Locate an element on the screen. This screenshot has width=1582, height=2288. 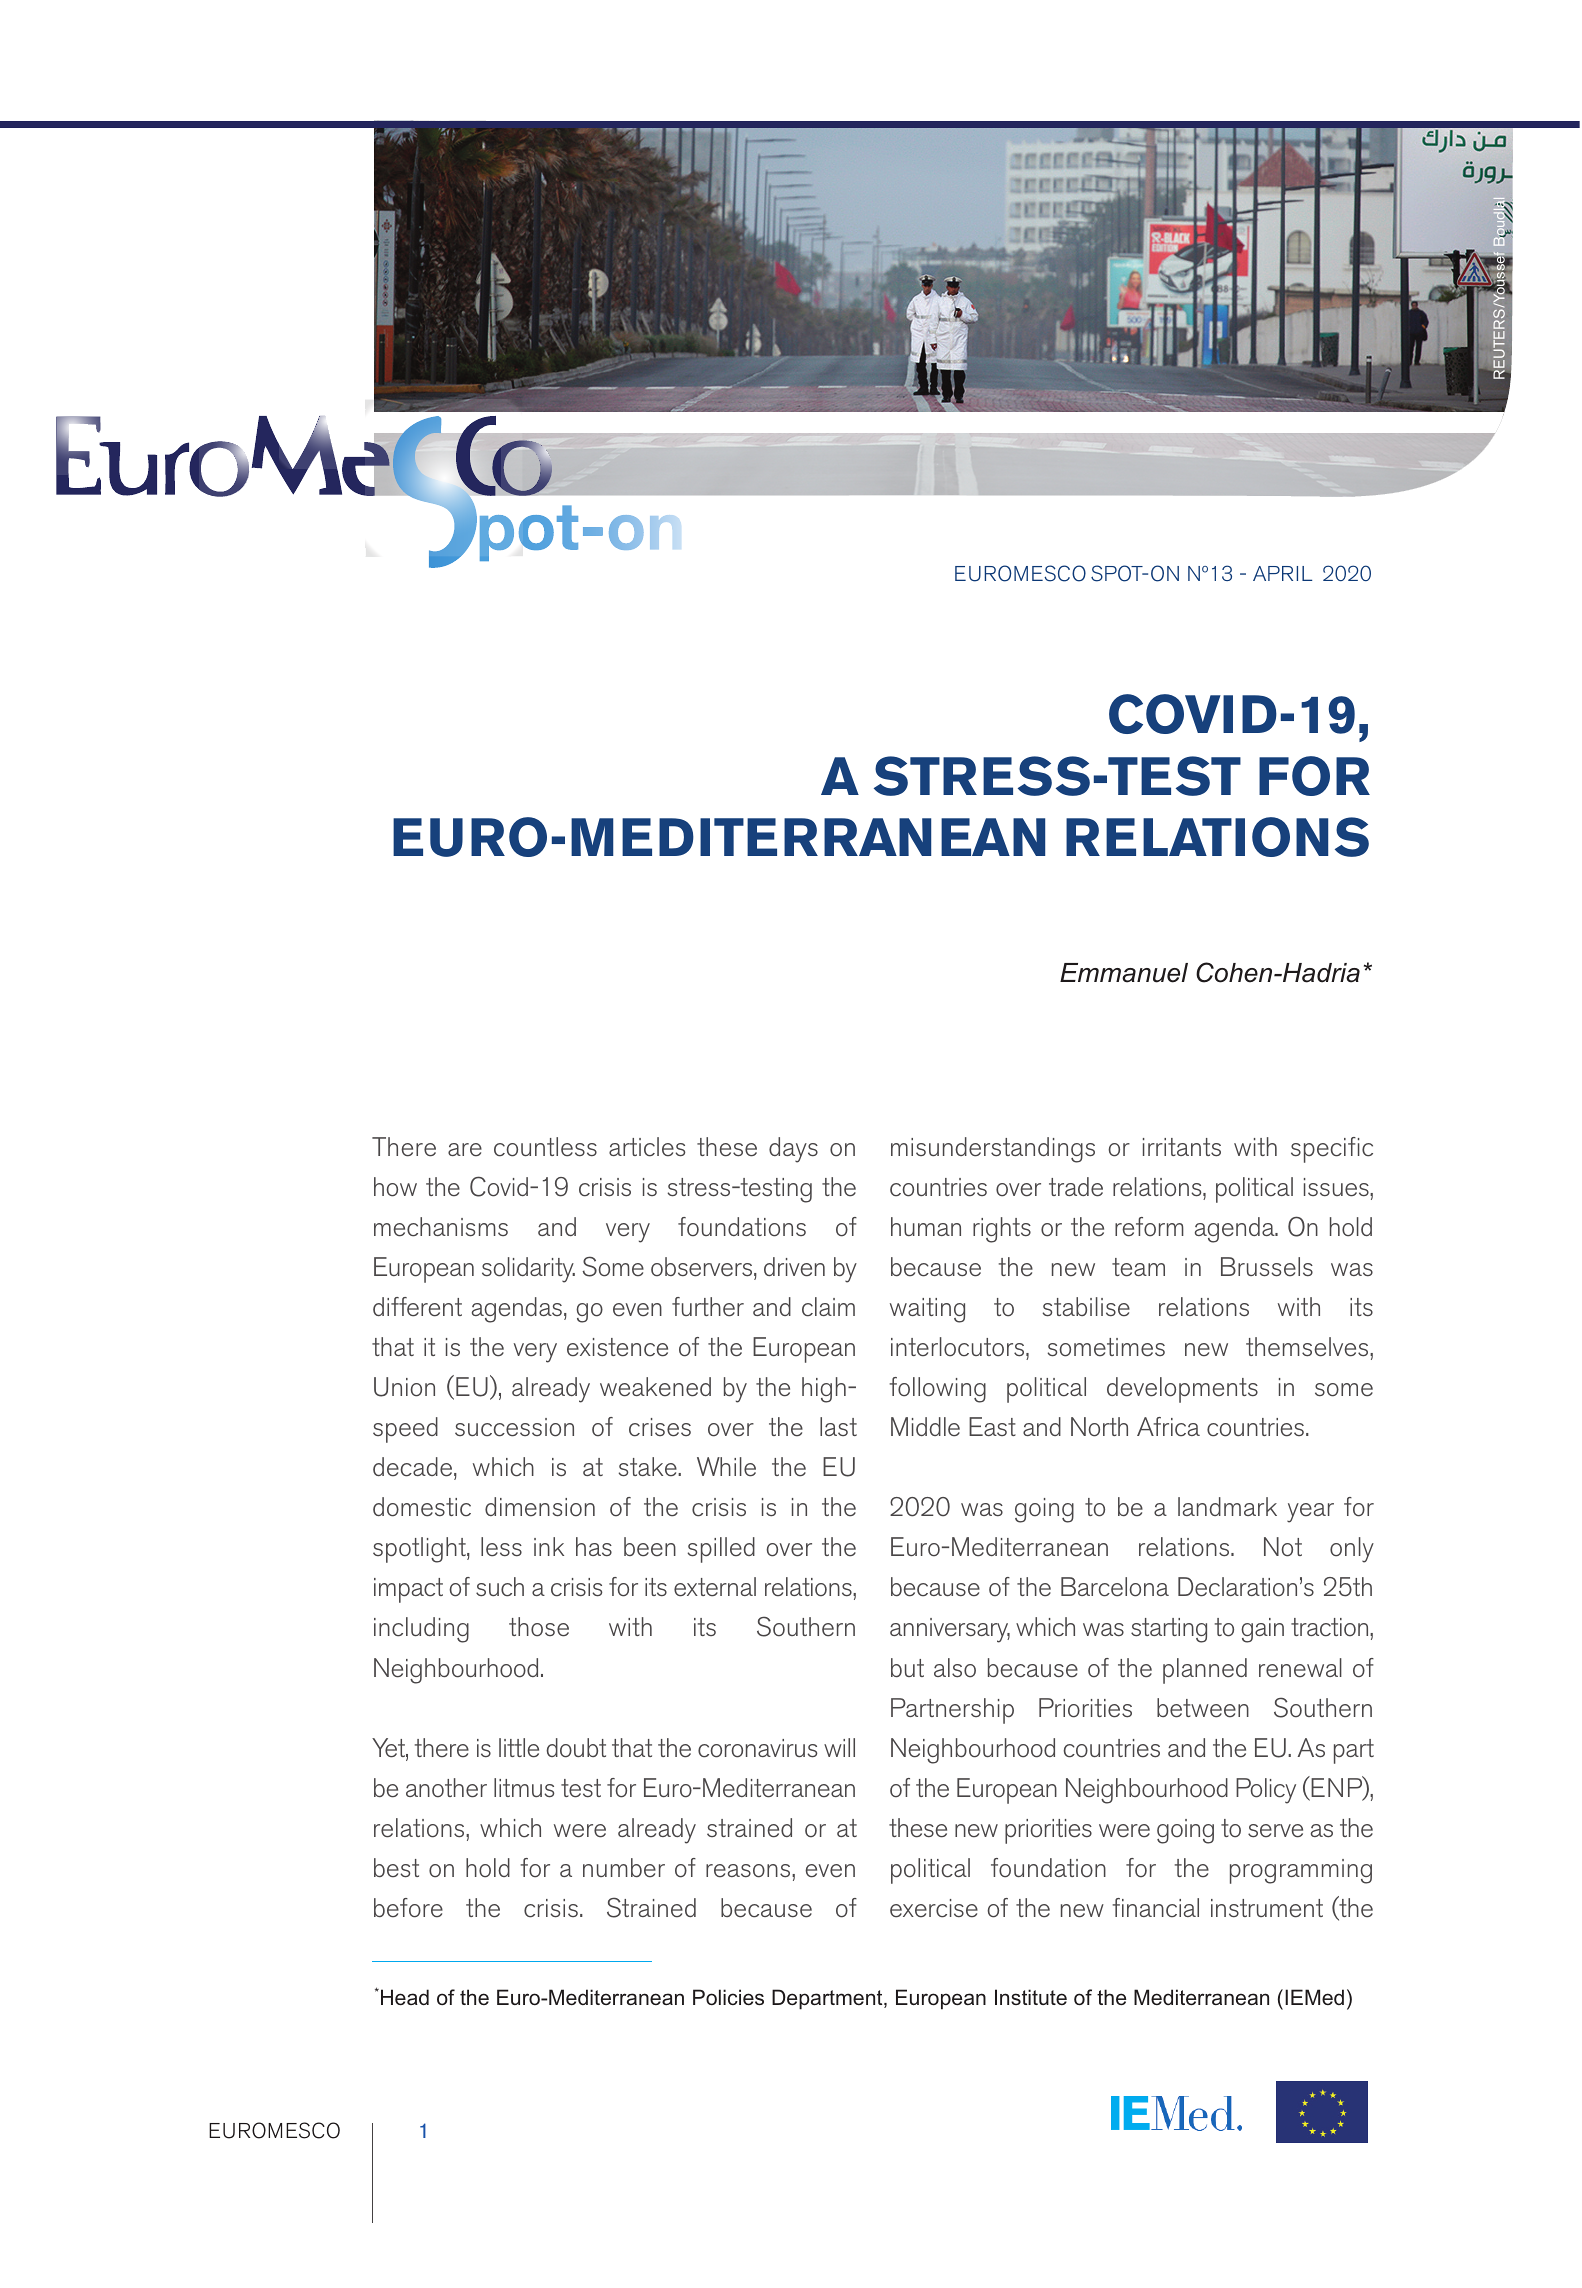
dimension is located at coordinates (540, 1507).
